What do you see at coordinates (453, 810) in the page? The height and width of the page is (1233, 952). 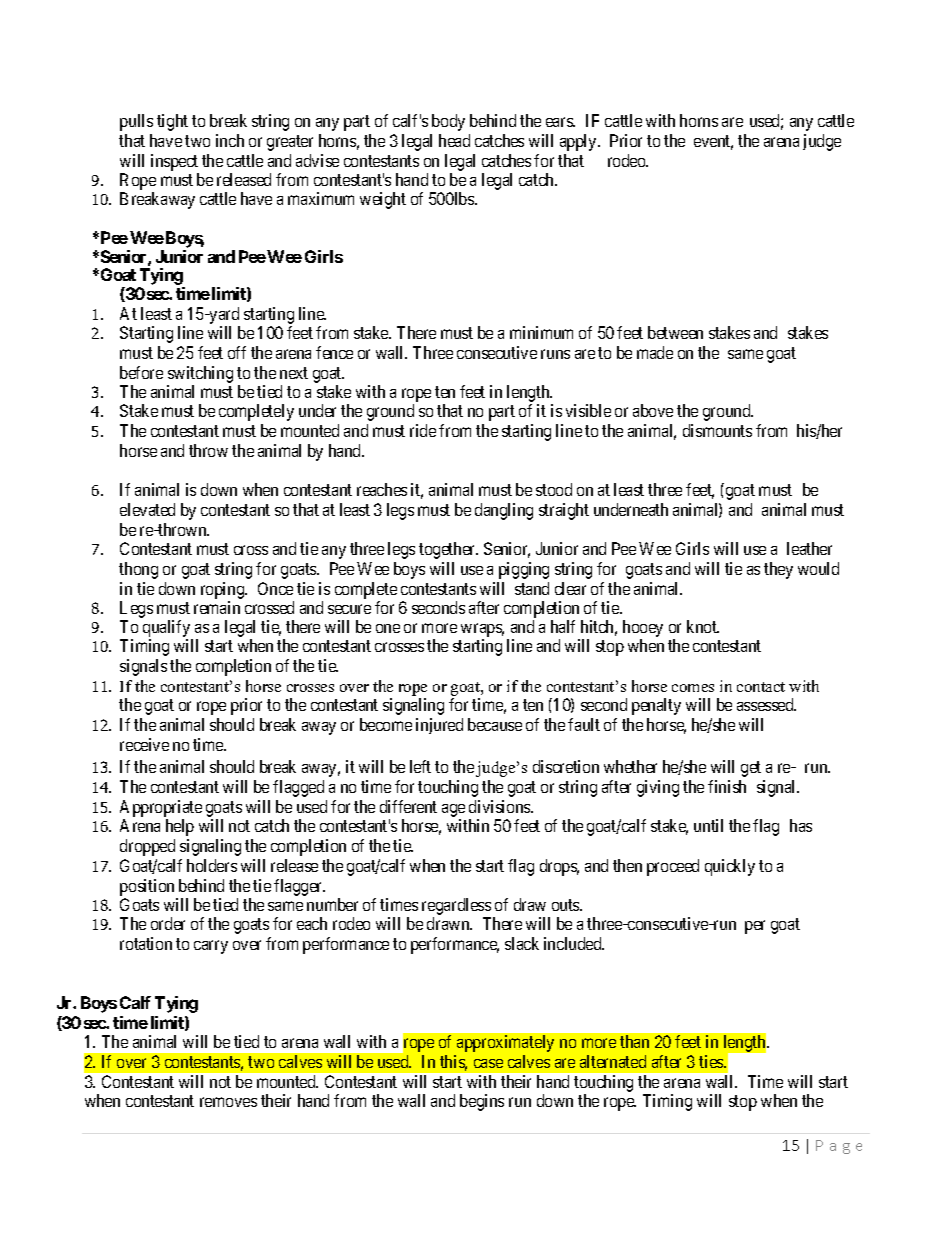 I see `age` at bounding box center [453, 810].
